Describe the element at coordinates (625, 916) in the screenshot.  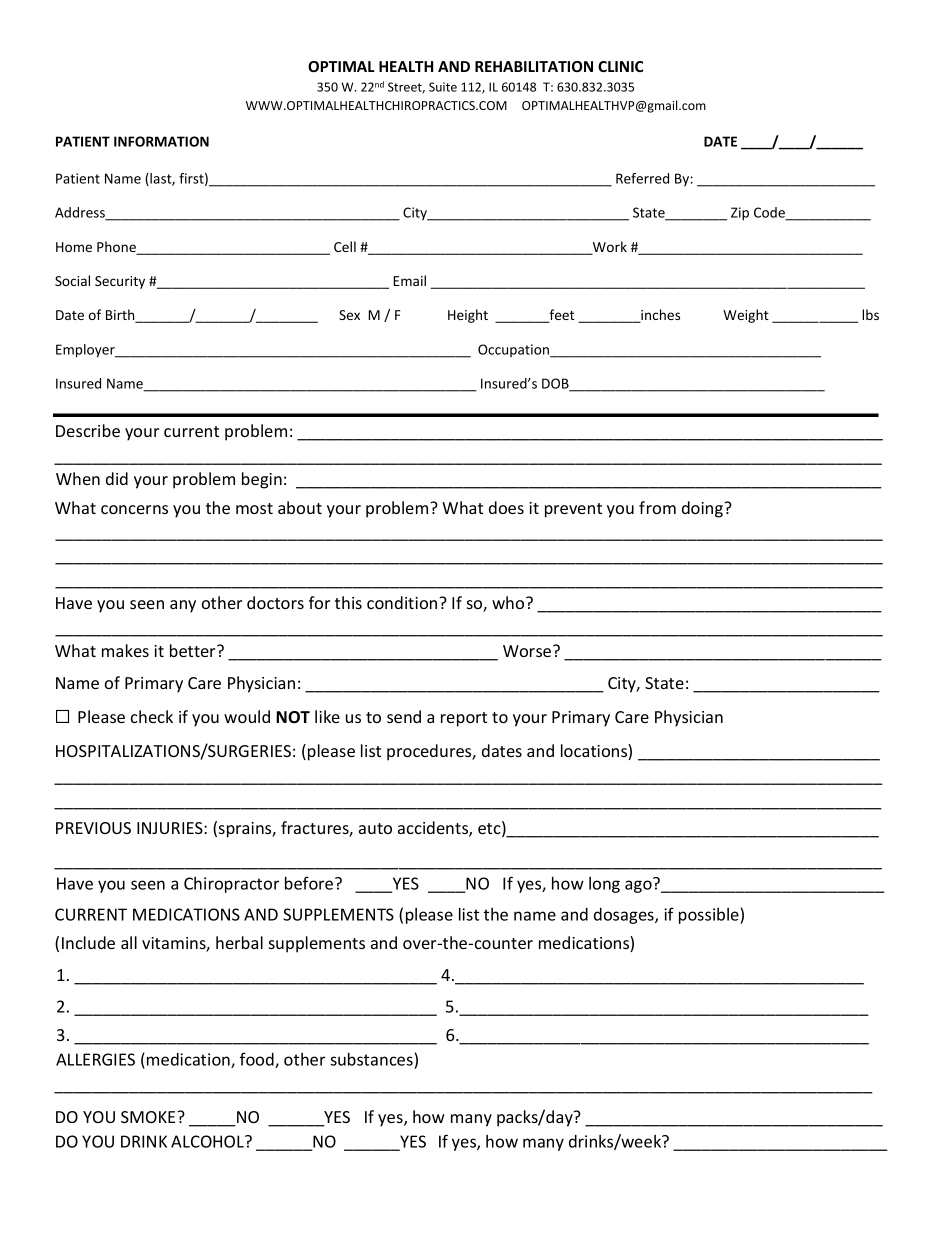
I see `dosages` at that location.
